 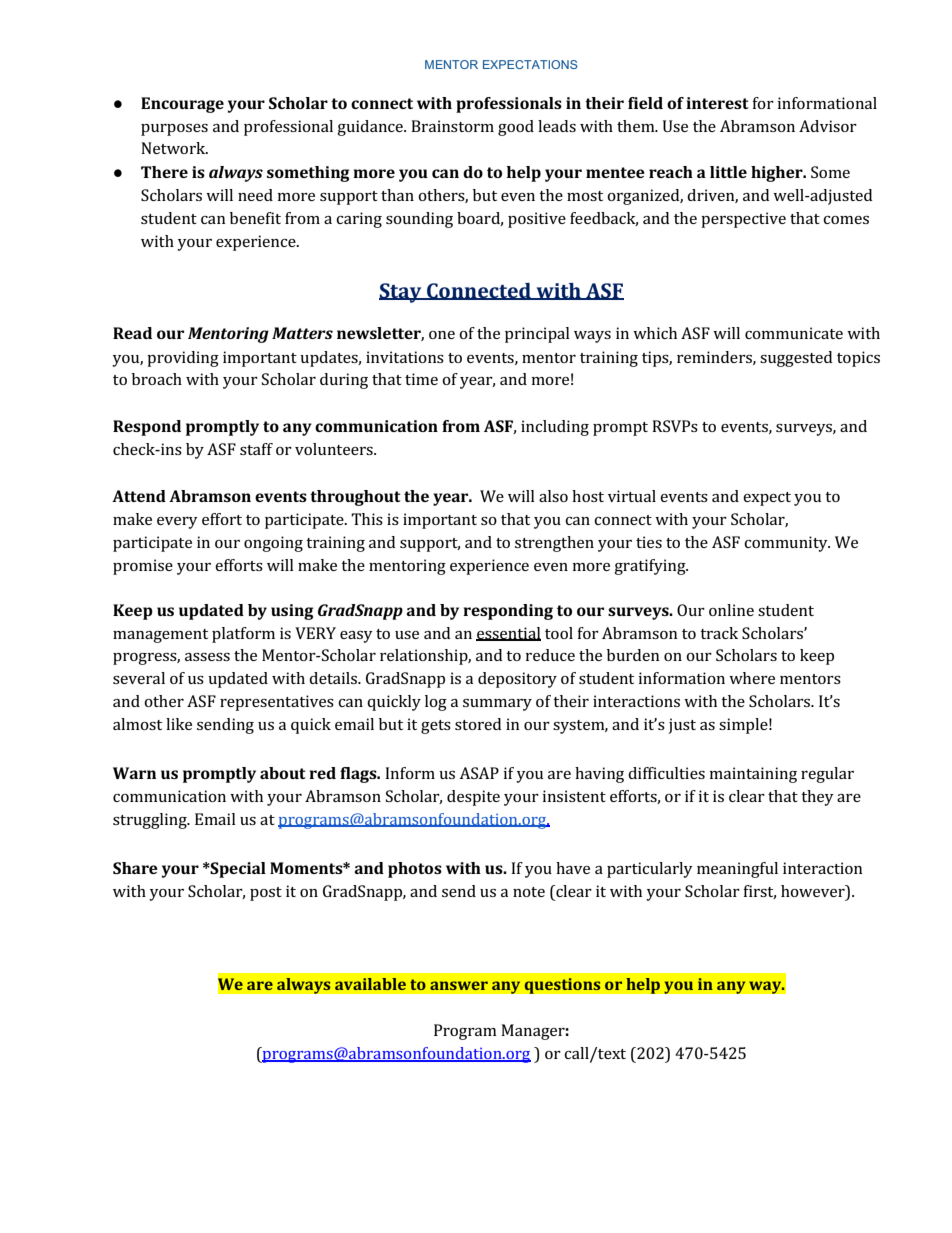 I want to click on depository, so click(x=517, y=680).
